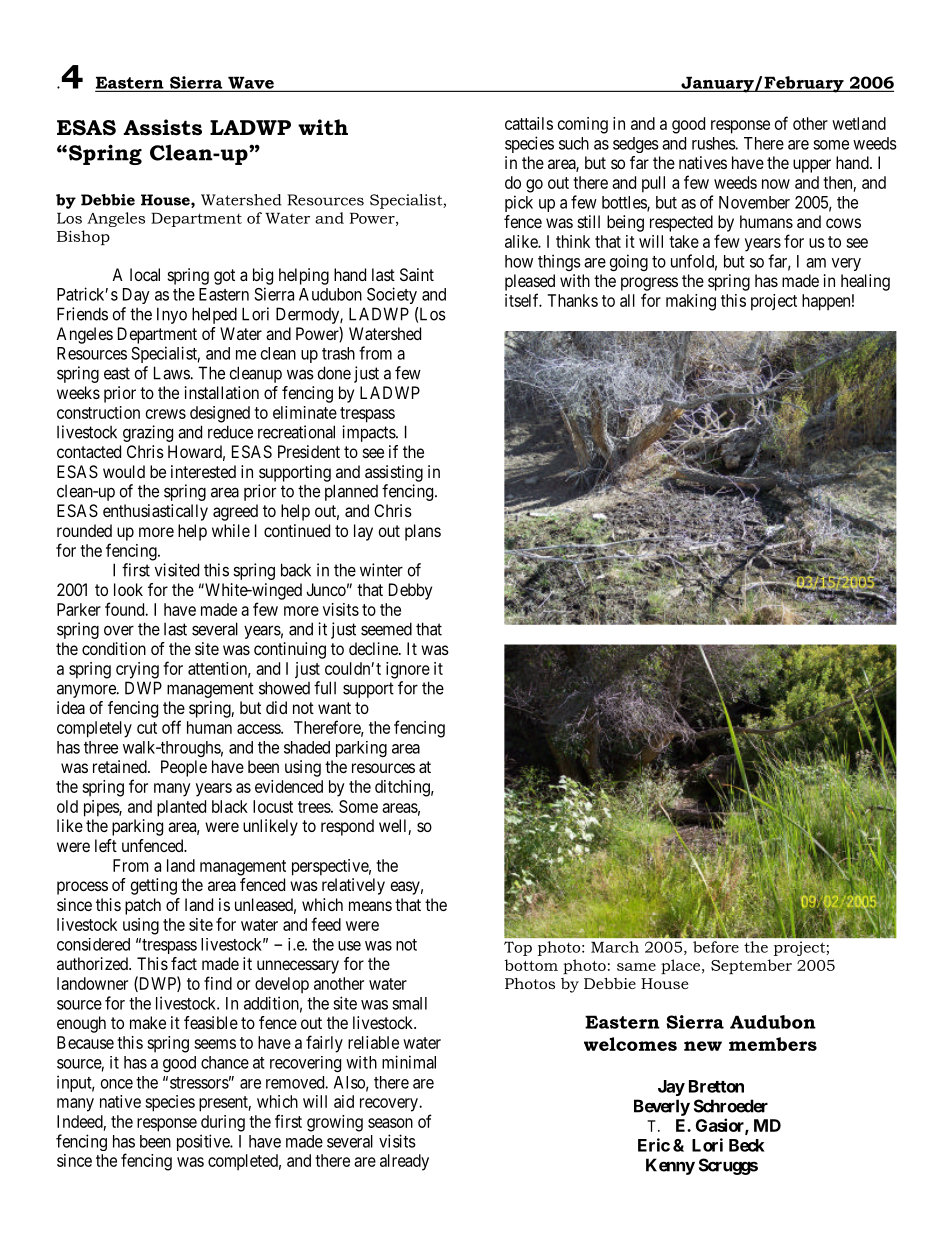 This screenshot has width=952, height=1233. What do you see at coordinates (529, 123) in the screenshot?
I see `cattails` at bounding box center [529, 123].
